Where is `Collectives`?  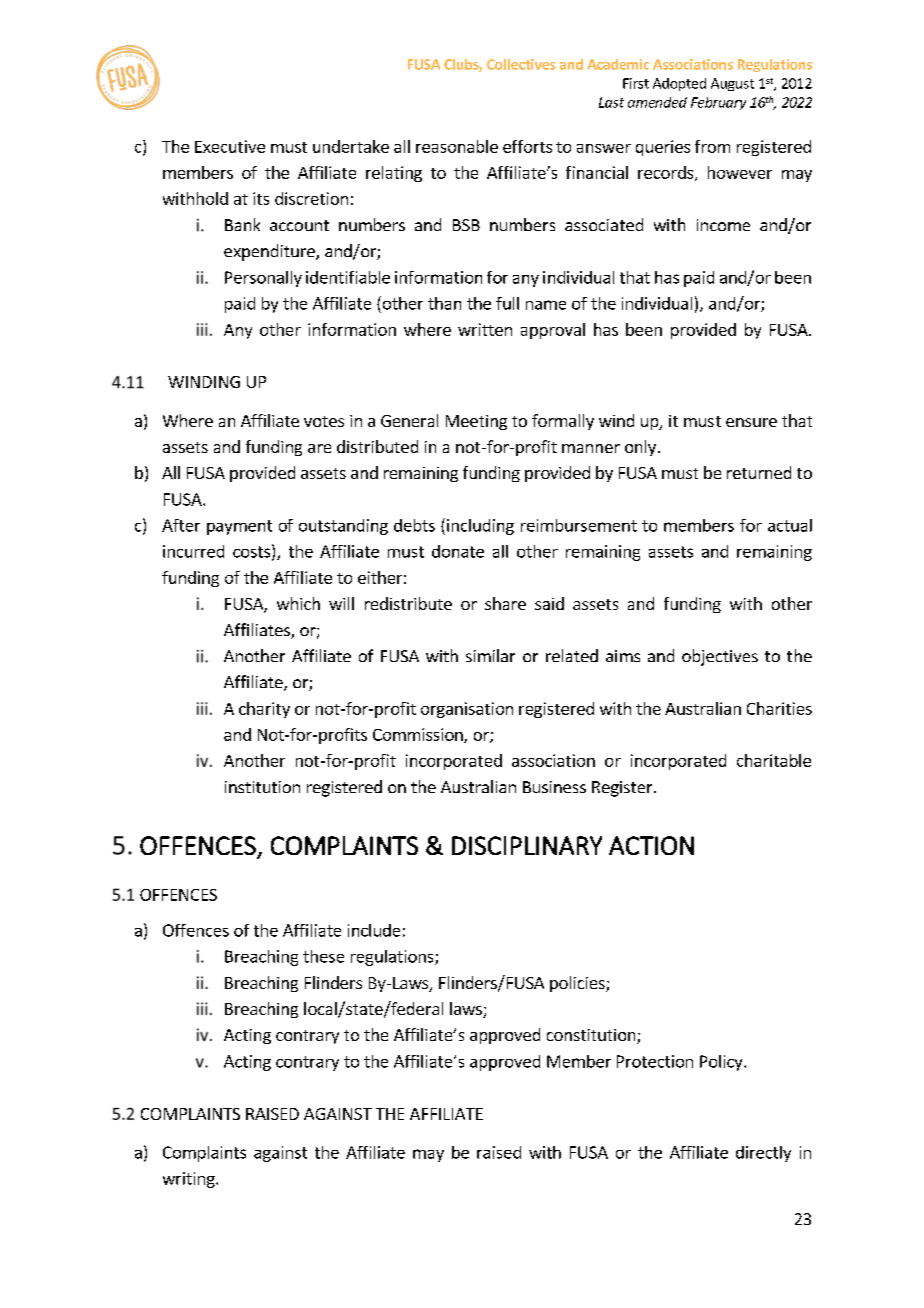
Collectives is located at coordinates (521, 64).
